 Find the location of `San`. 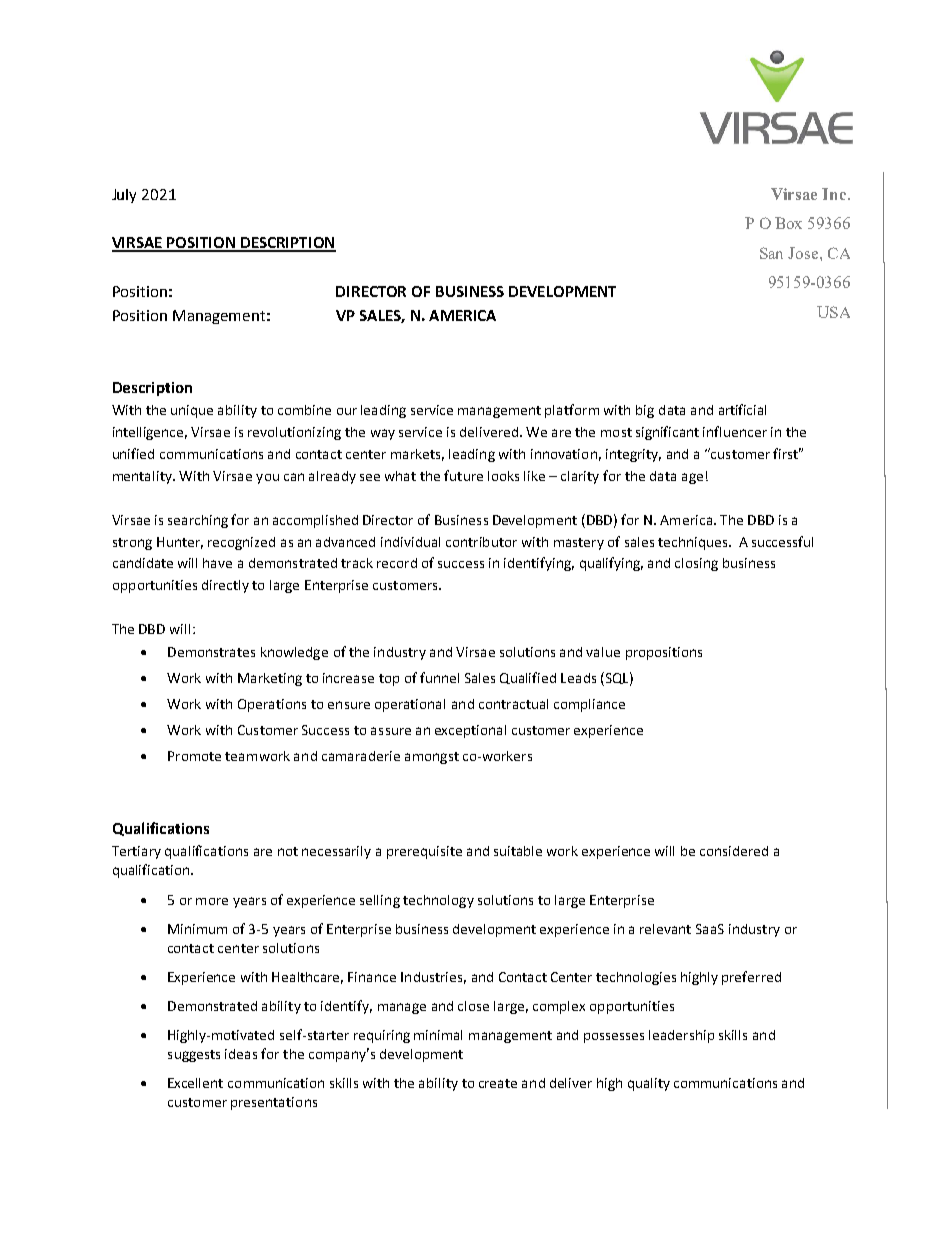

San is located at coordinates (771, 253).
